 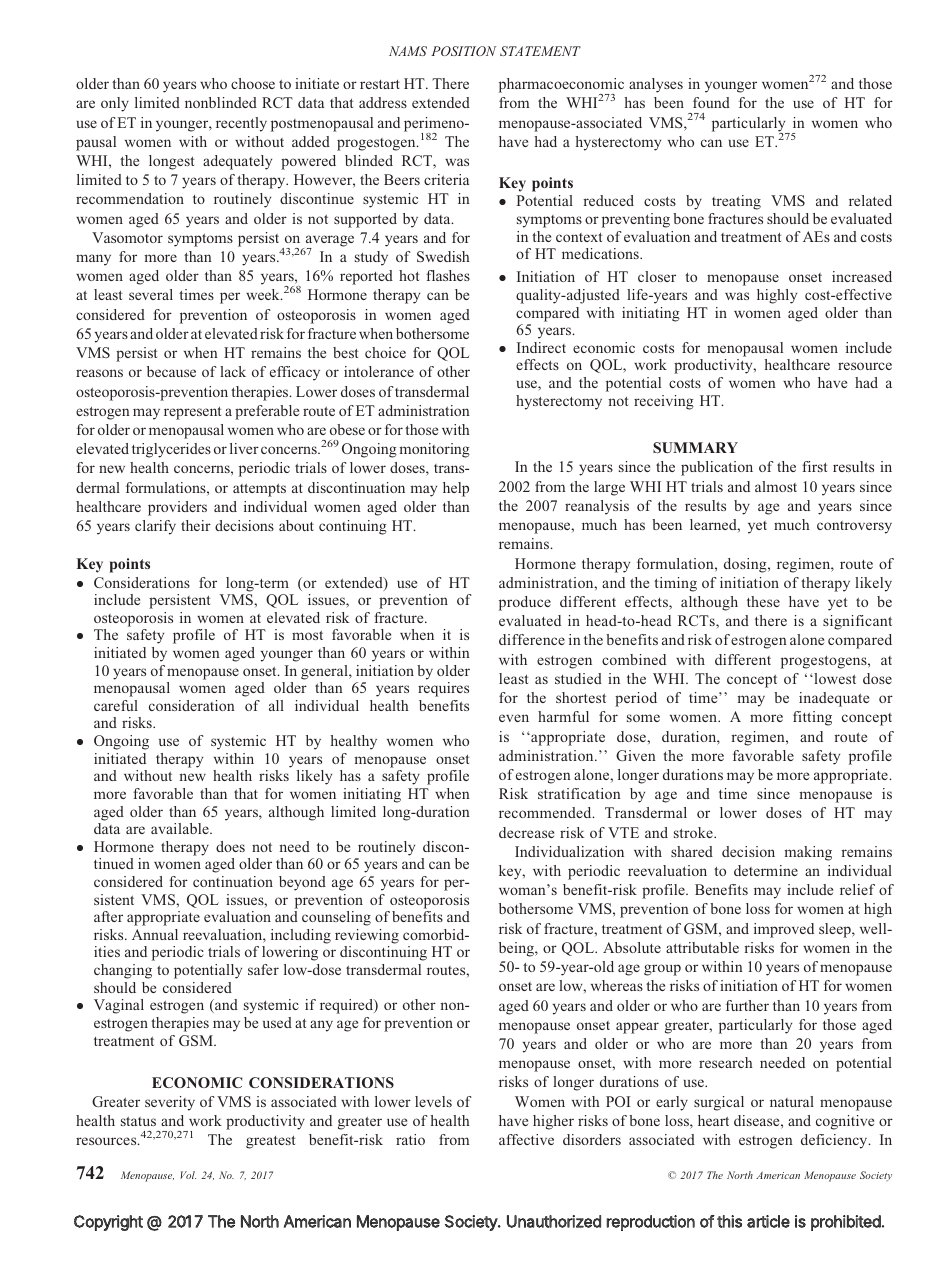 I want to click on Vol, so click(x=188, y=1175).
